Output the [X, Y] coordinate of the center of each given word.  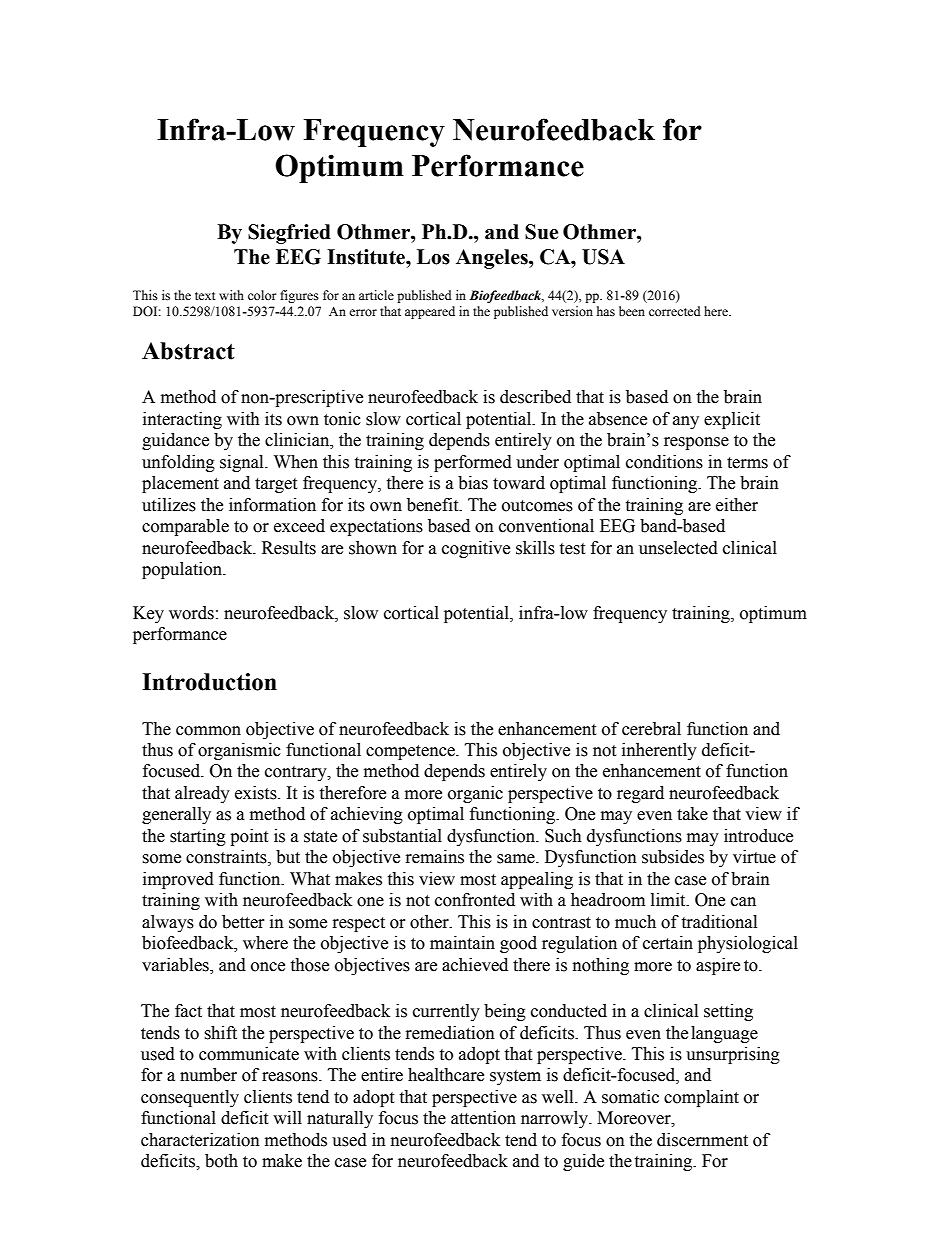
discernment [702, 1140]
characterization [200, 1140]
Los [433, 257]
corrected [675, 311]
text [205, 296]
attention [483, 1118]
